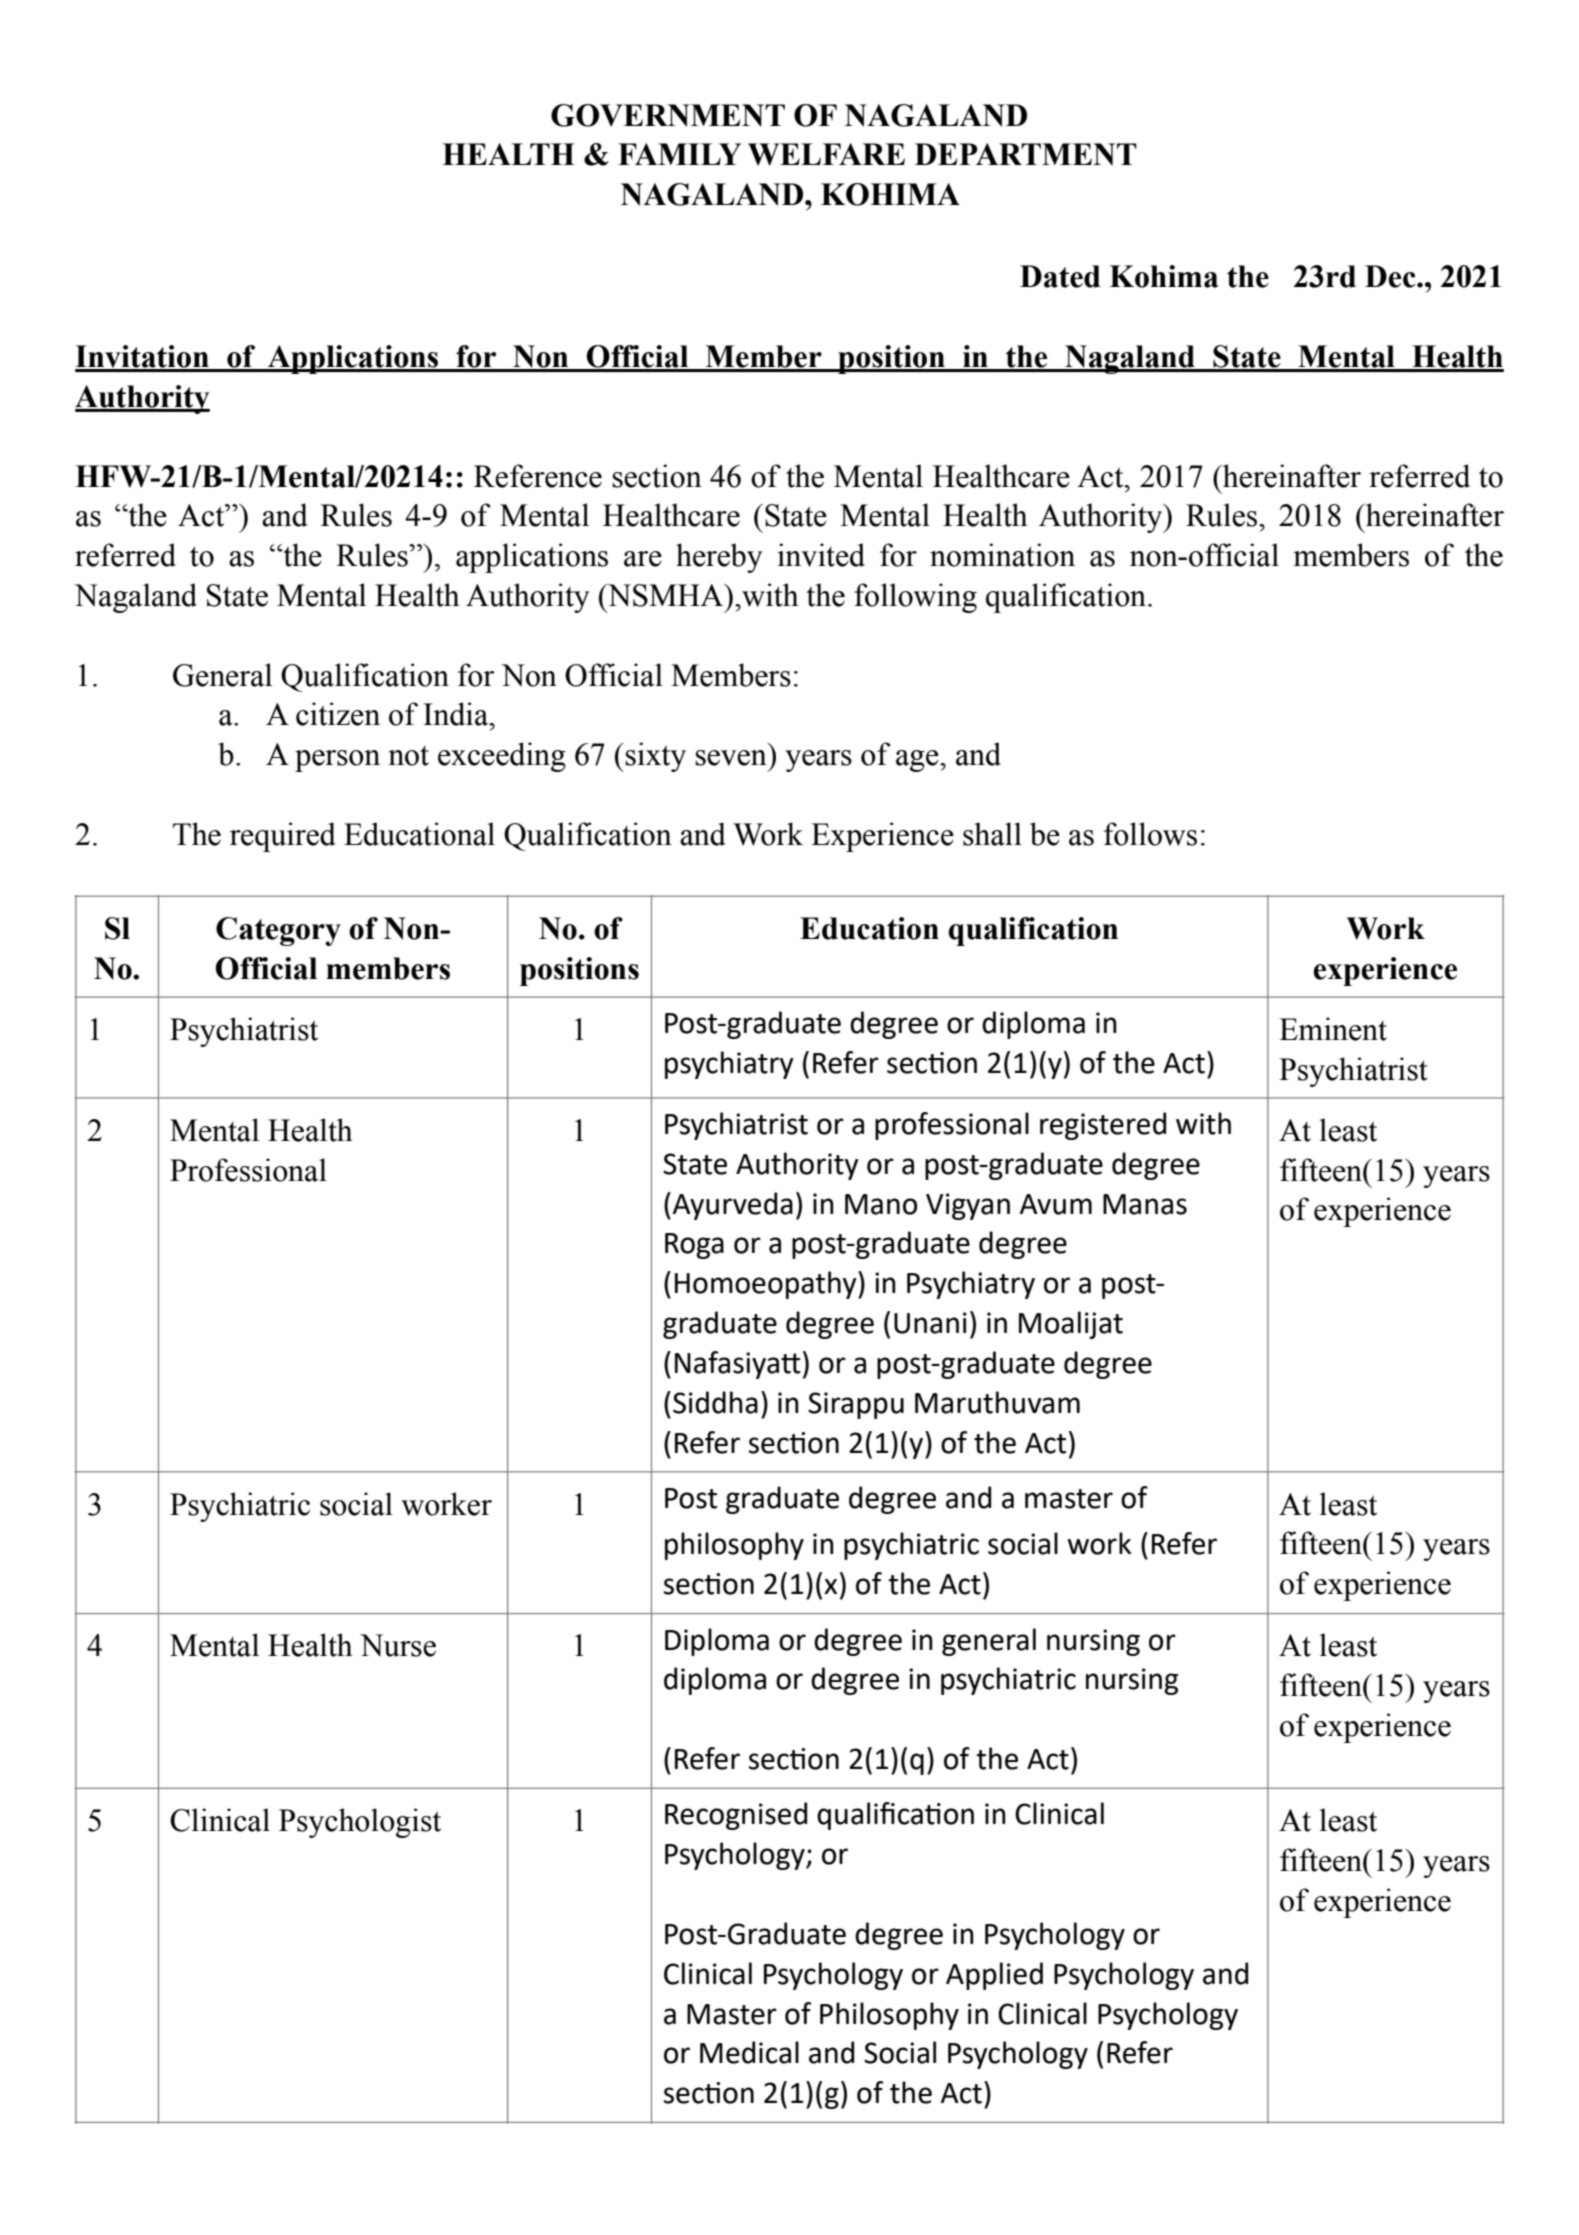  Describe the element at coordinates (1145, 1204) in the screenshot. I see `Manas` at that location.
